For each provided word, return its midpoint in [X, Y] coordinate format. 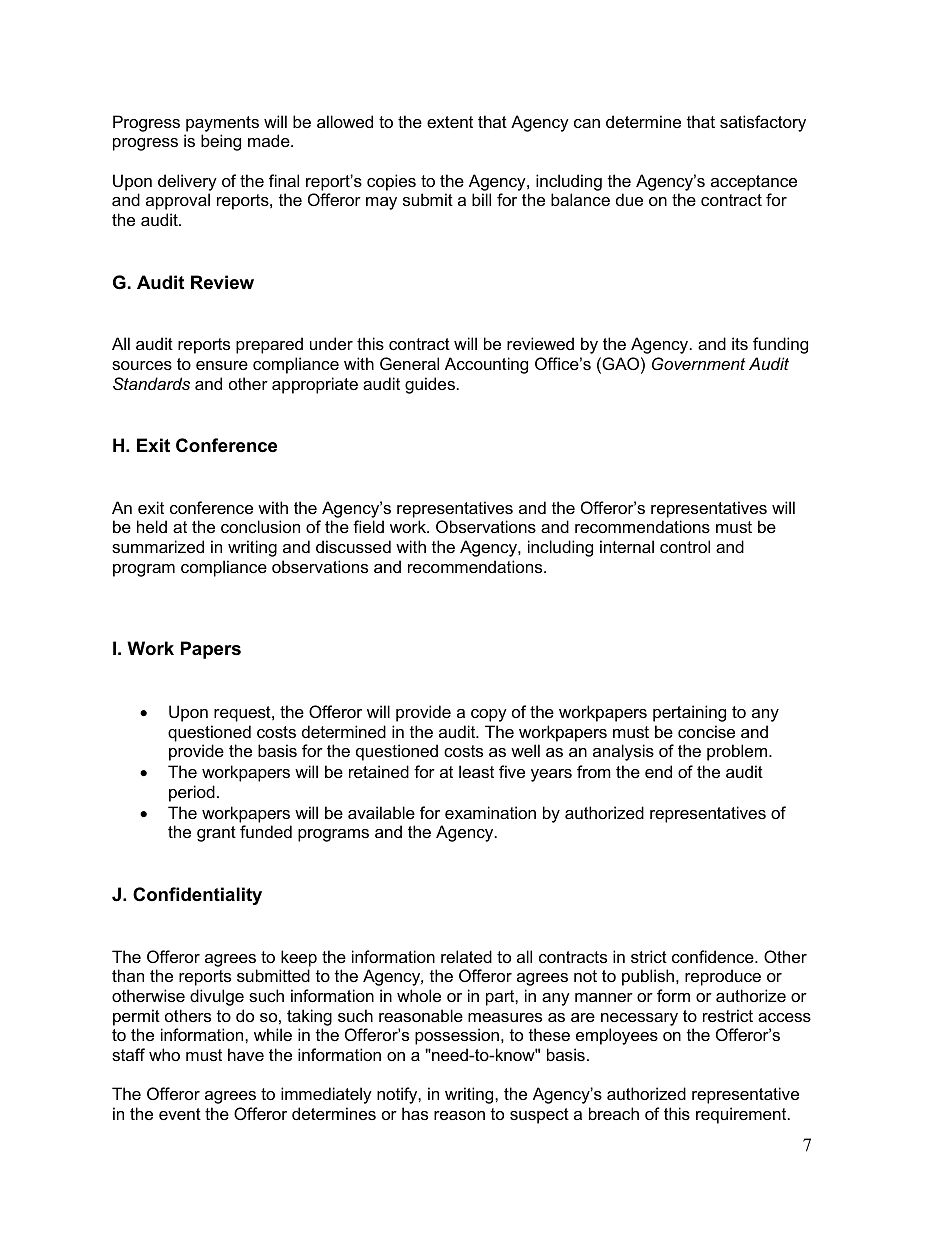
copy [489, 715]
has [415, 1113]
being [221, 142]
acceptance [754, 183]
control [685, 546]
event [180, 1114]
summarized [158, 546]
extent [450, 122]
